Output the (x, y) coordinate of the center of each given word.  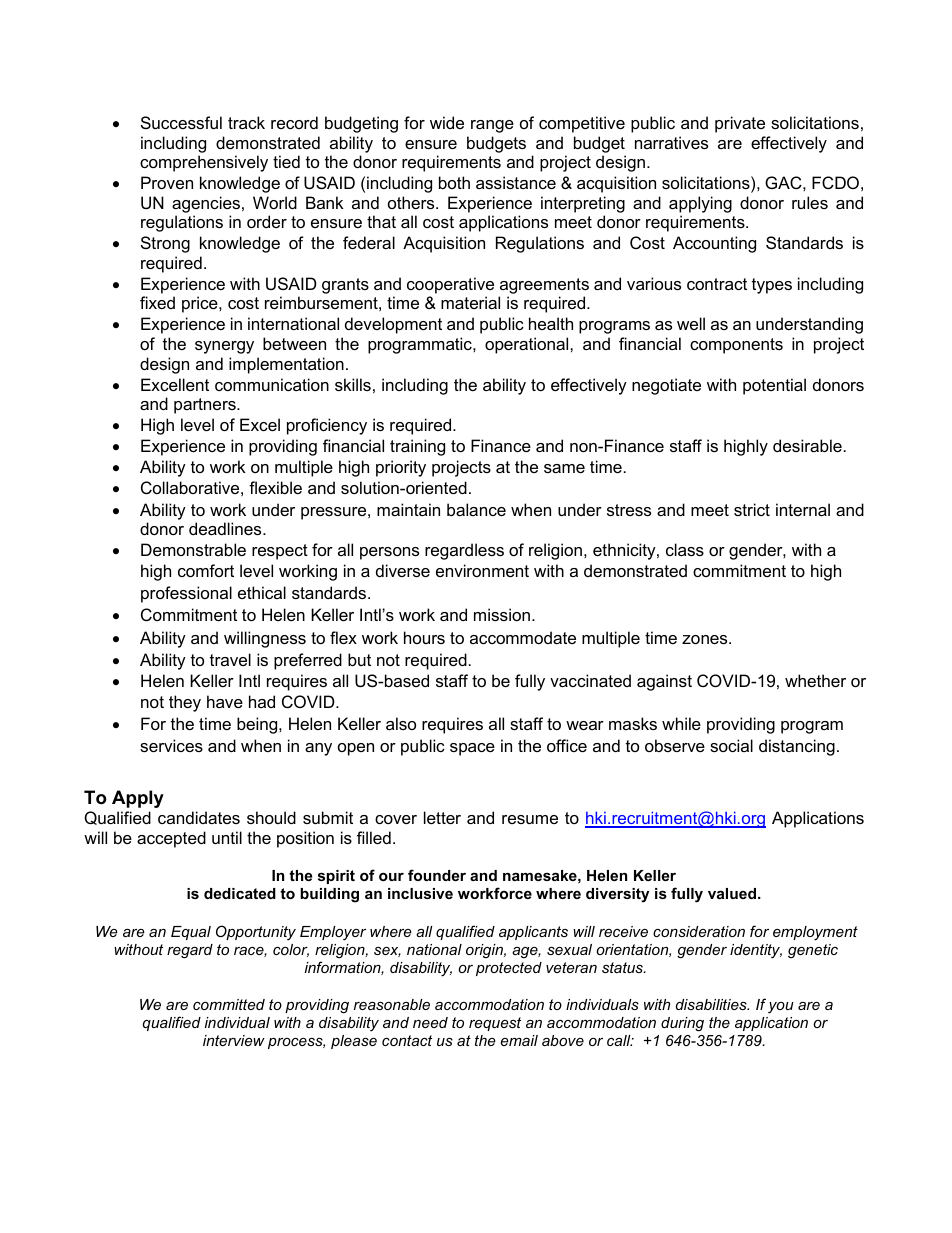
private (740, 124)
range (492, 126)
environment (482, 570)
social (731, 745)
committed (229, 1004)
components (736, 346)
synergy (224, 347)
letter (442, 817)
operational (528, 345)
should (271, 817)
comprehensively (204, 163)
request (495, 1024)
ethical (262, 592)
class (685, 549)
